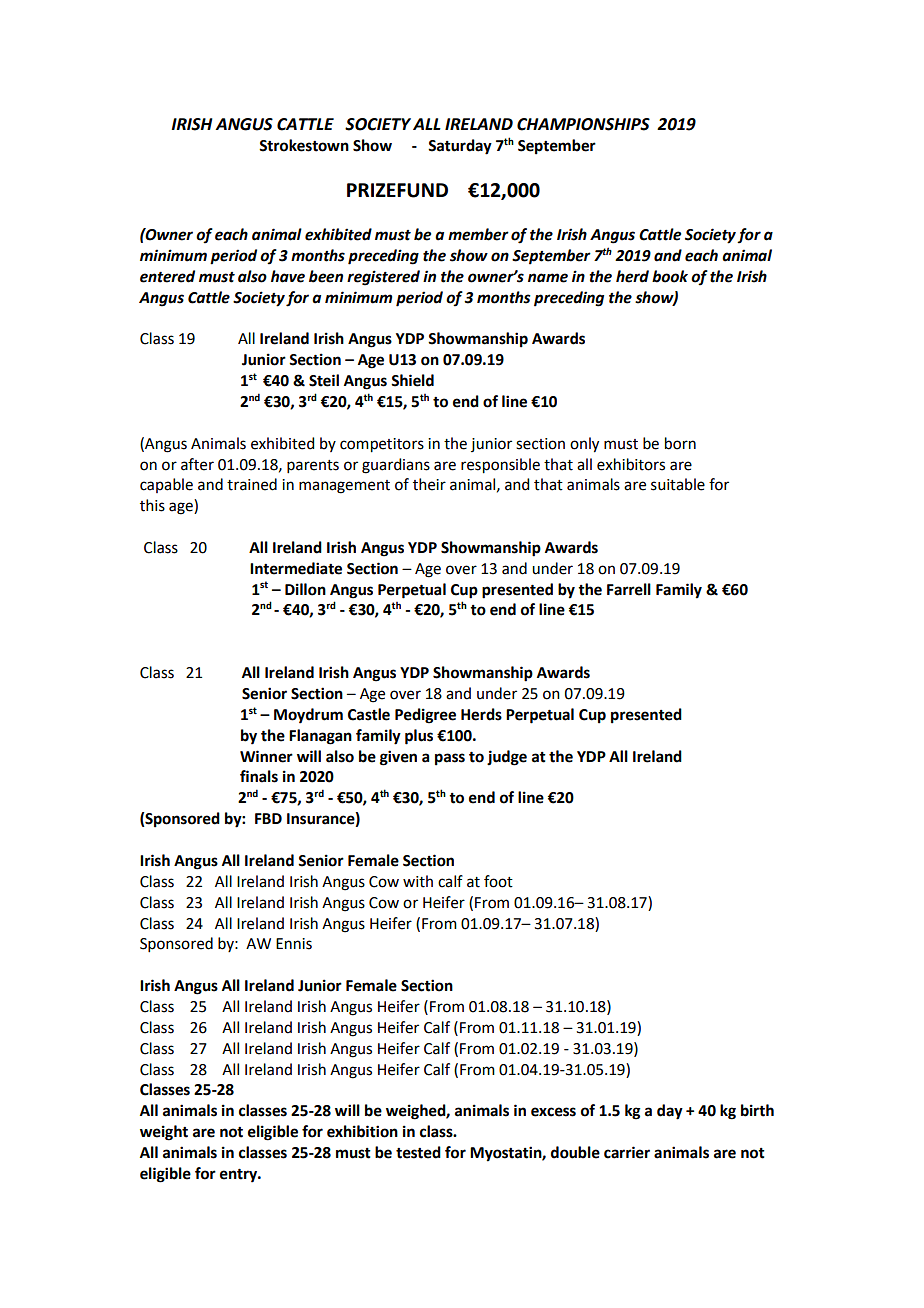 Image resolution: width=924 pixels, height=1308 pixels. I want to click on weight, so click(164, 1133).
